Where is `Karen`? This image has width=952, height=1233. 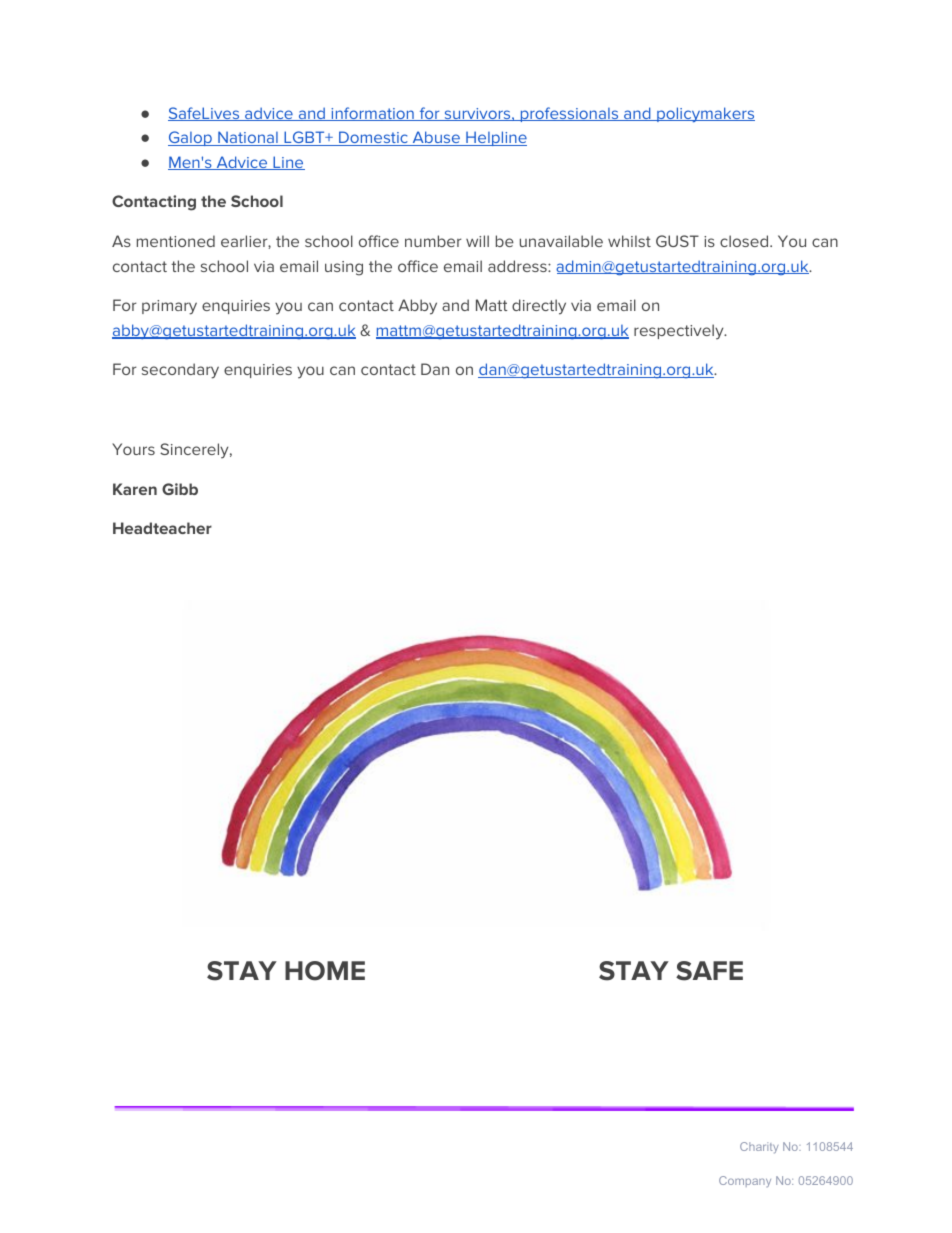 Karen is located at coordinates (135, 489).
